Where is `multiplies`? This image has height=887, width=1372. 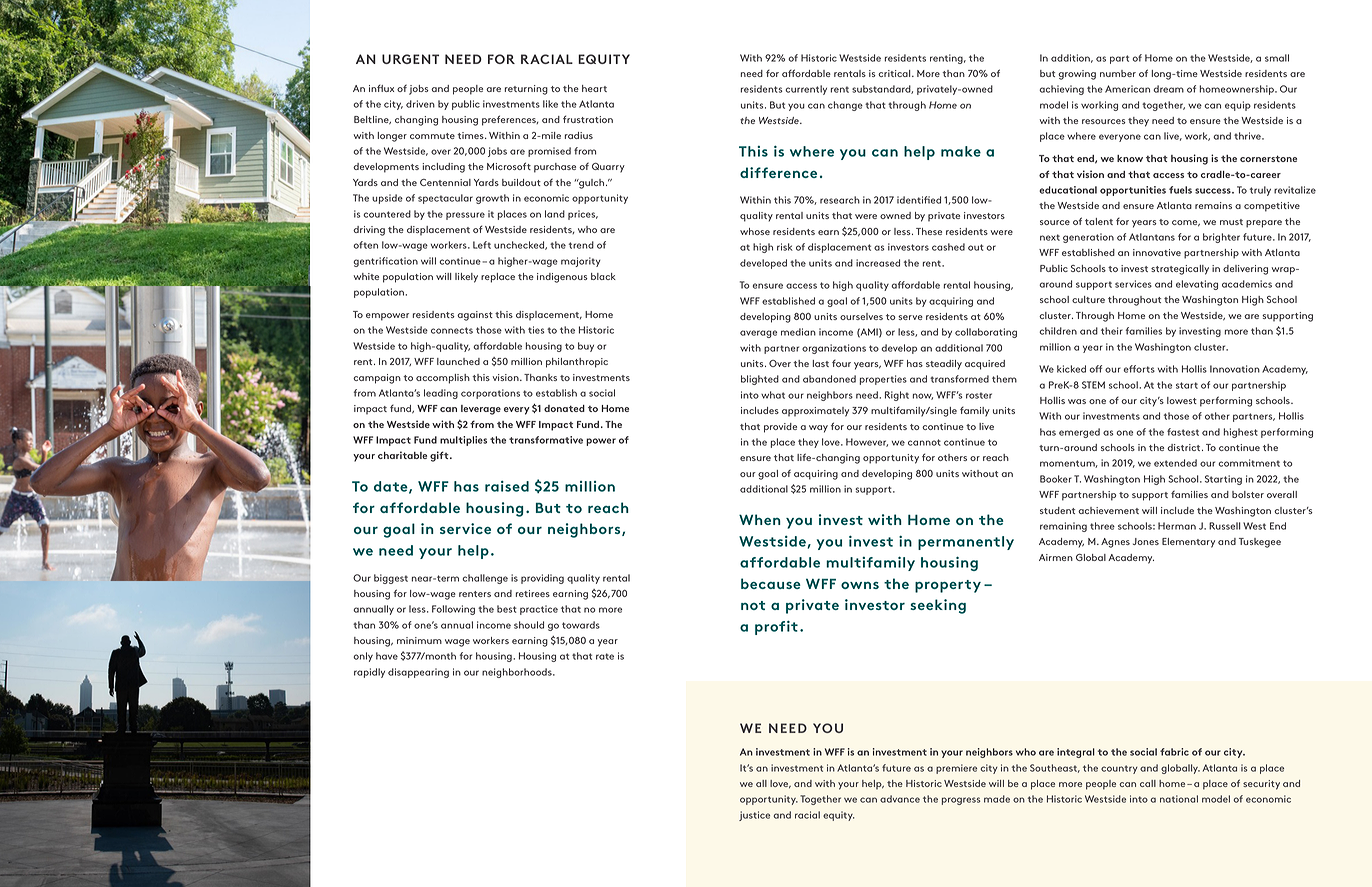
multiplies is located at coordinates (463, 441).
